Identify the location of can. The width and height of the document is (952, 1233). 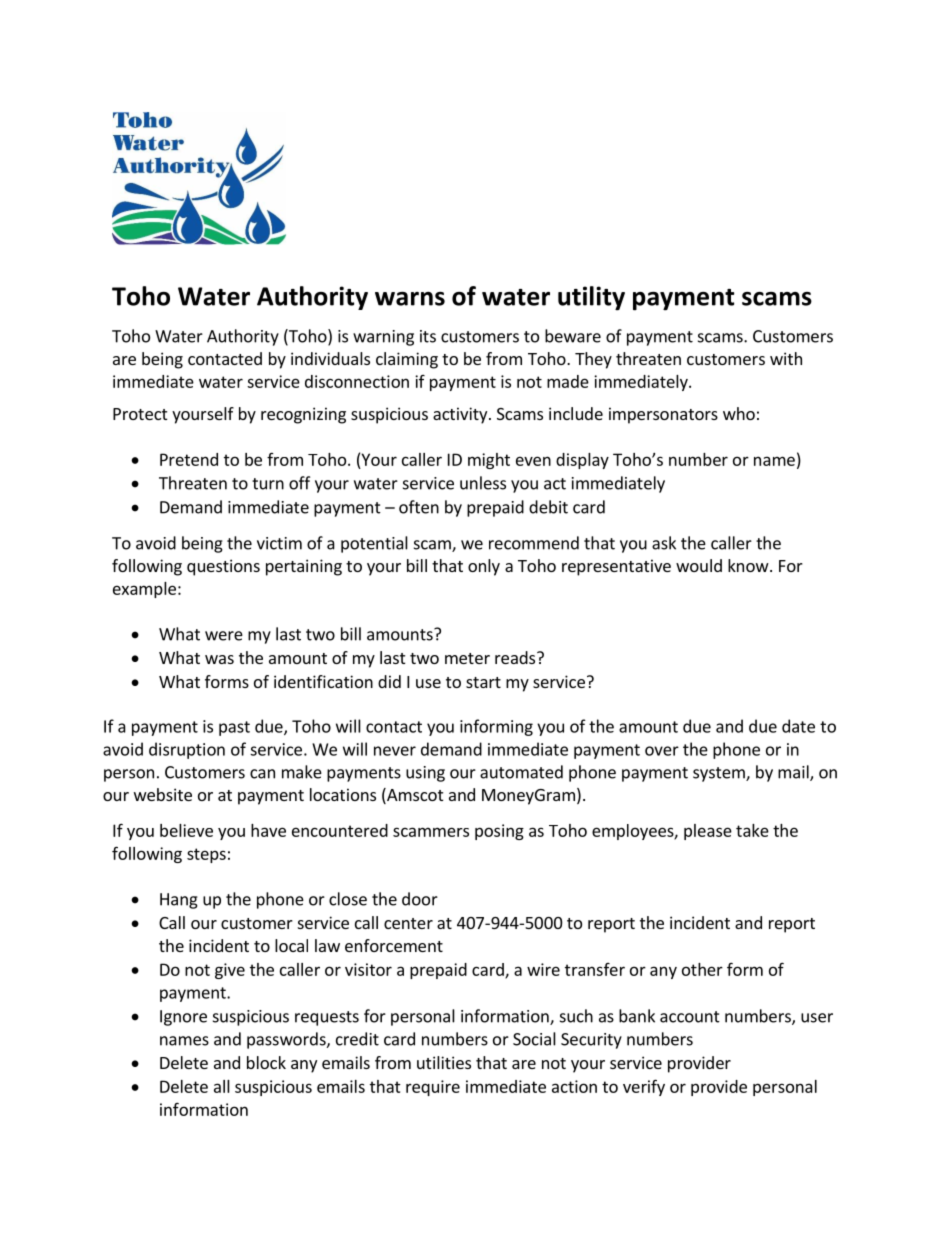
(262, 774).
